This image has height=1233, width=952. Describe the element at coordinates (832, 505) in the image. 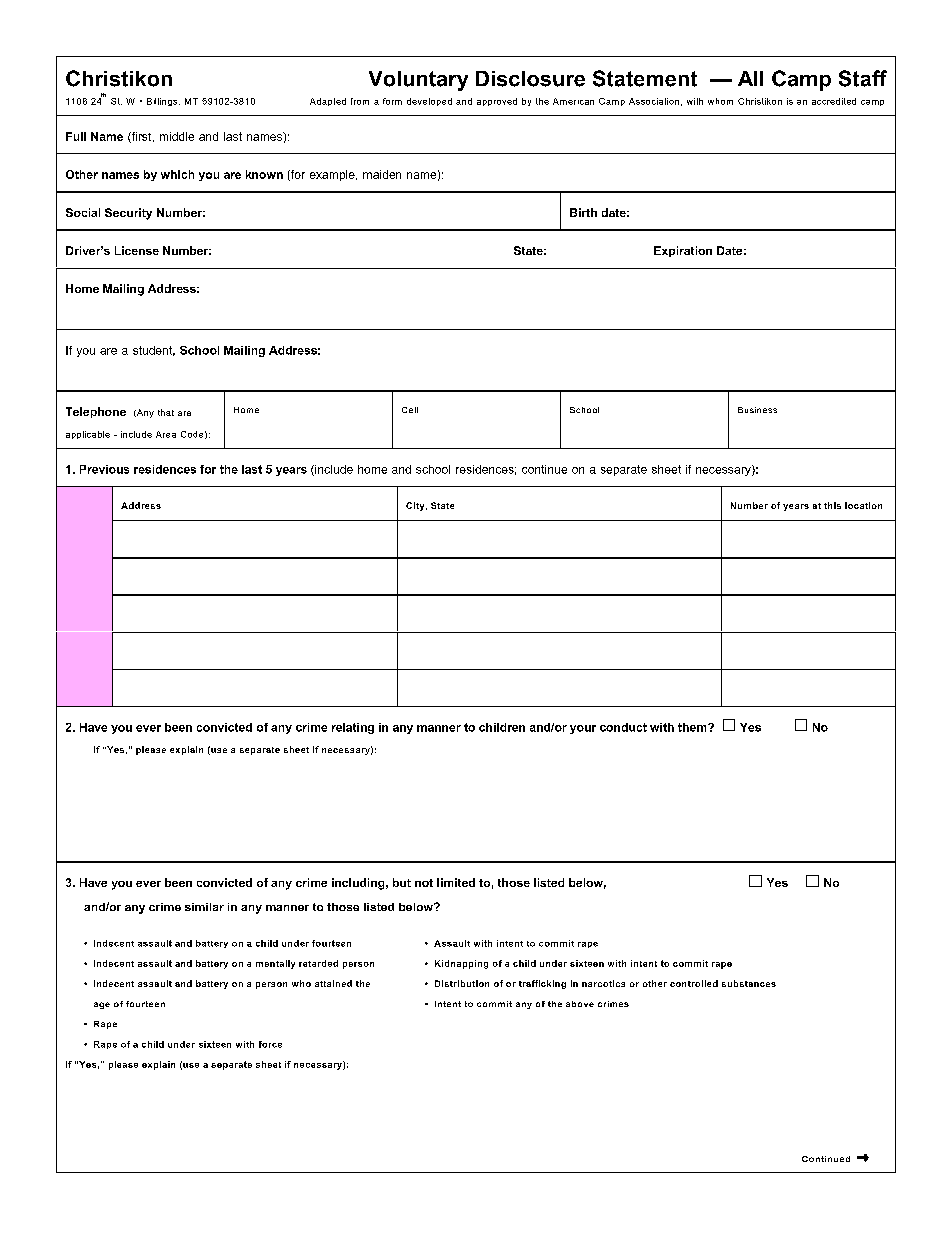

I see `this` at that location.
